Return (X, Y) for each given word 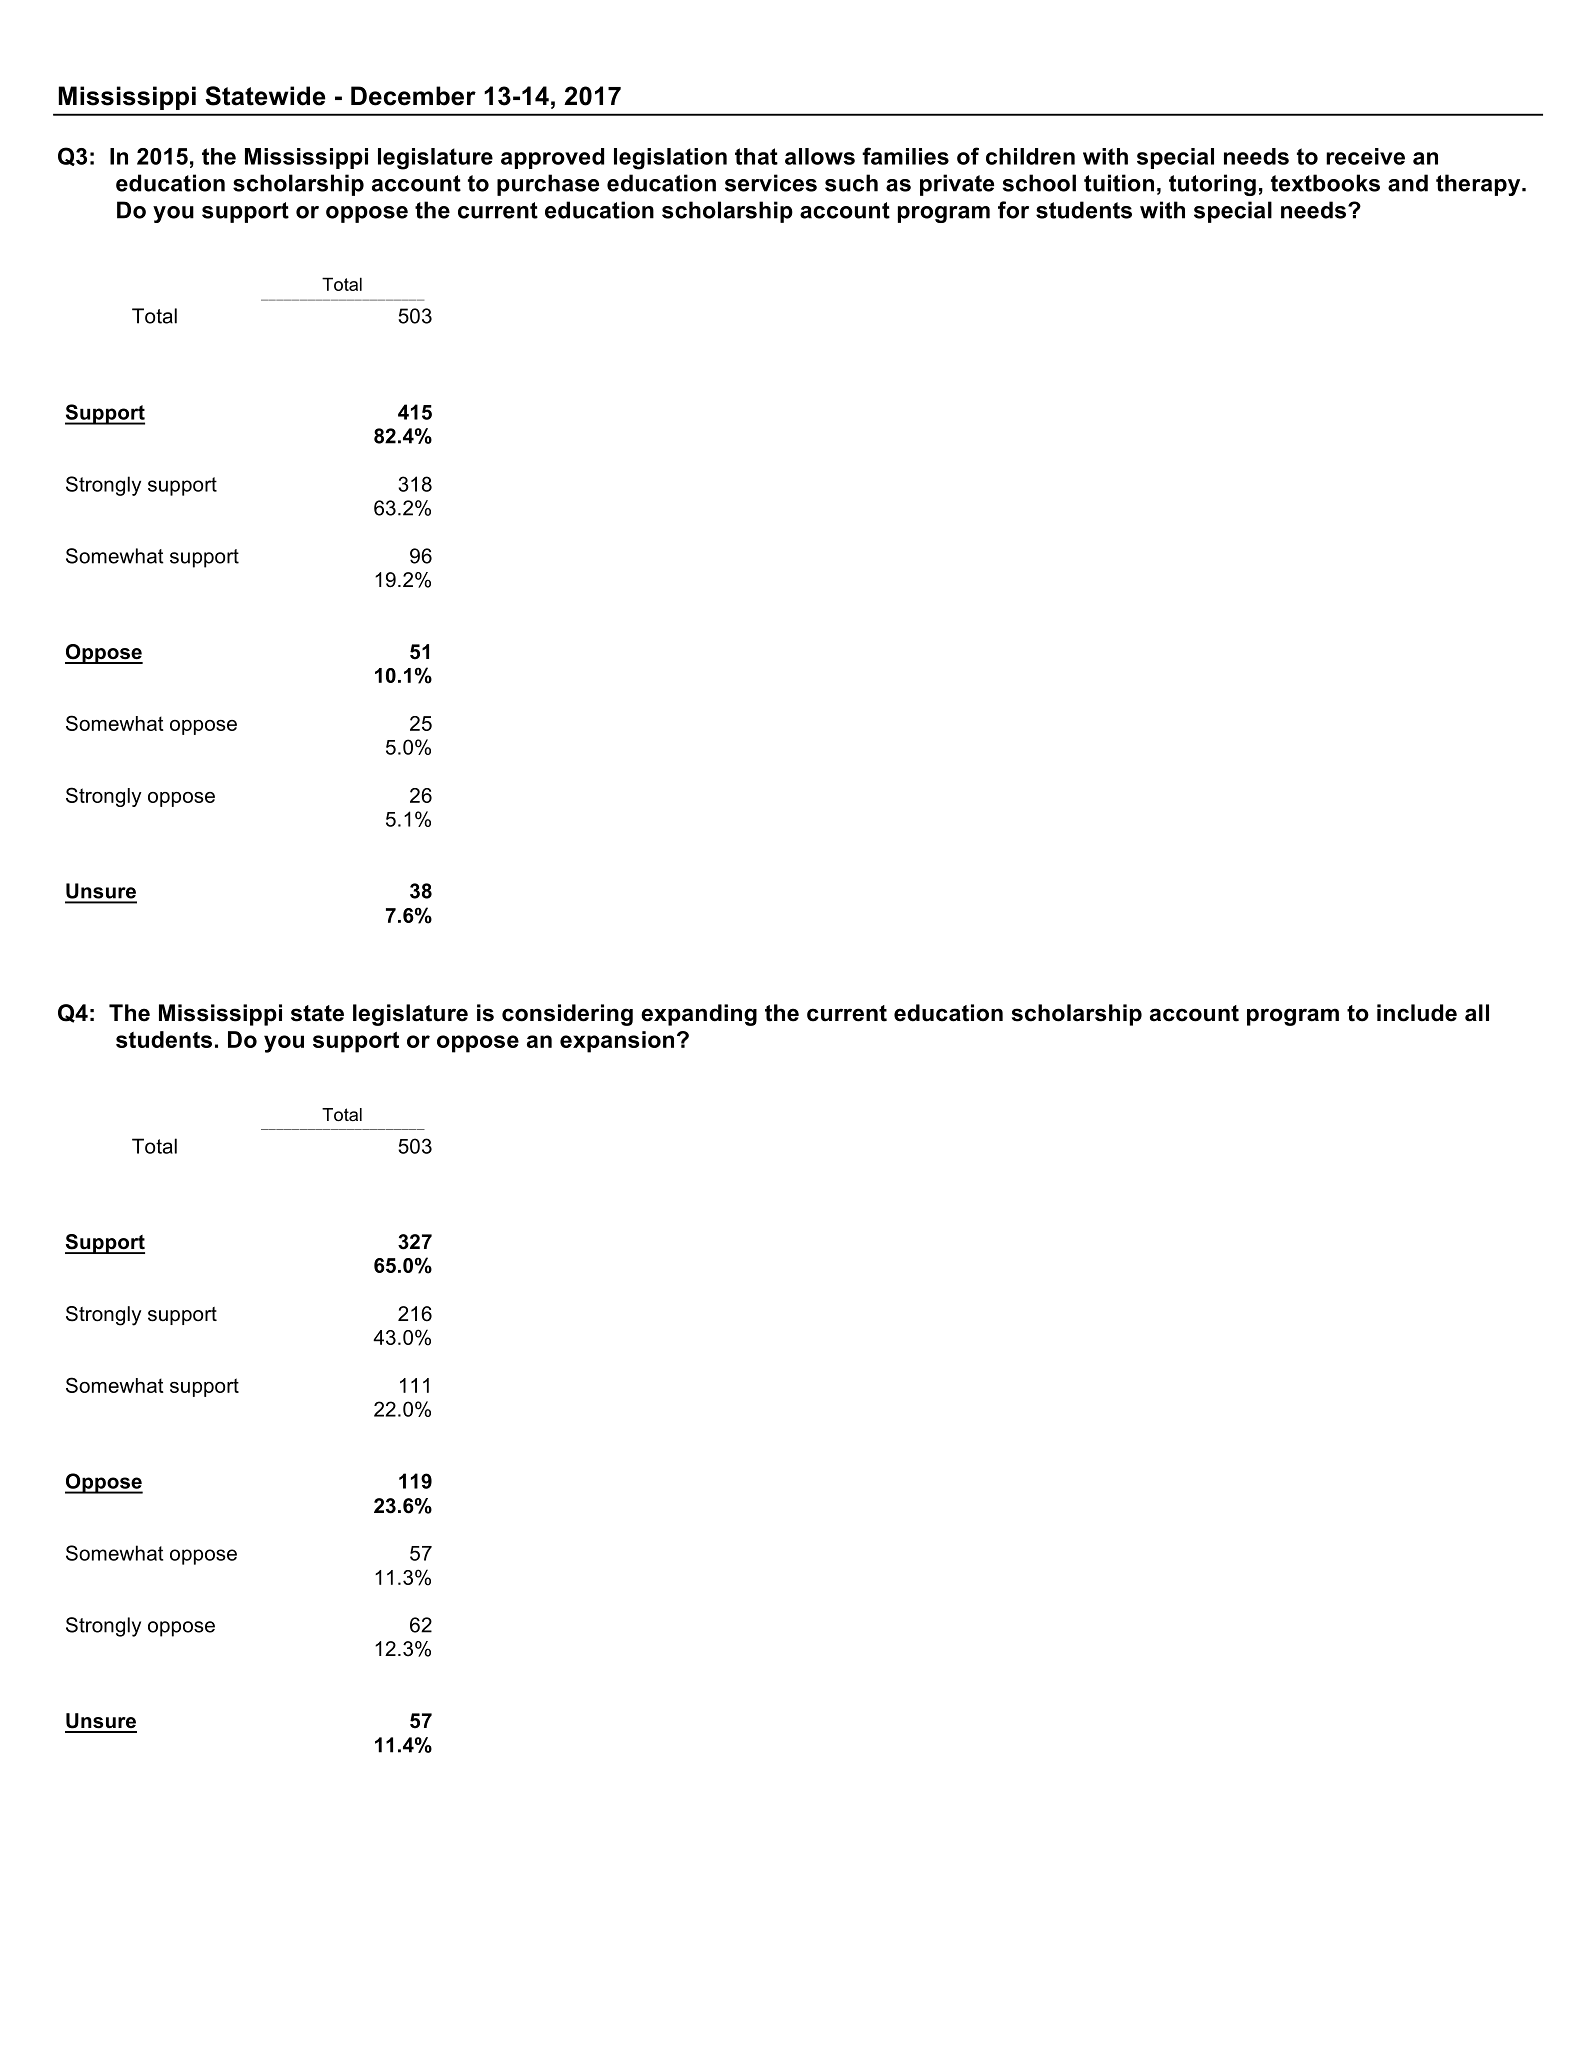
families (905, 156)
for (1013, 210)
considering (567, 1015)
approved (552, 158)
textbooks (1325, 183)
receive (1365, 156)
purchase (548, 185)
